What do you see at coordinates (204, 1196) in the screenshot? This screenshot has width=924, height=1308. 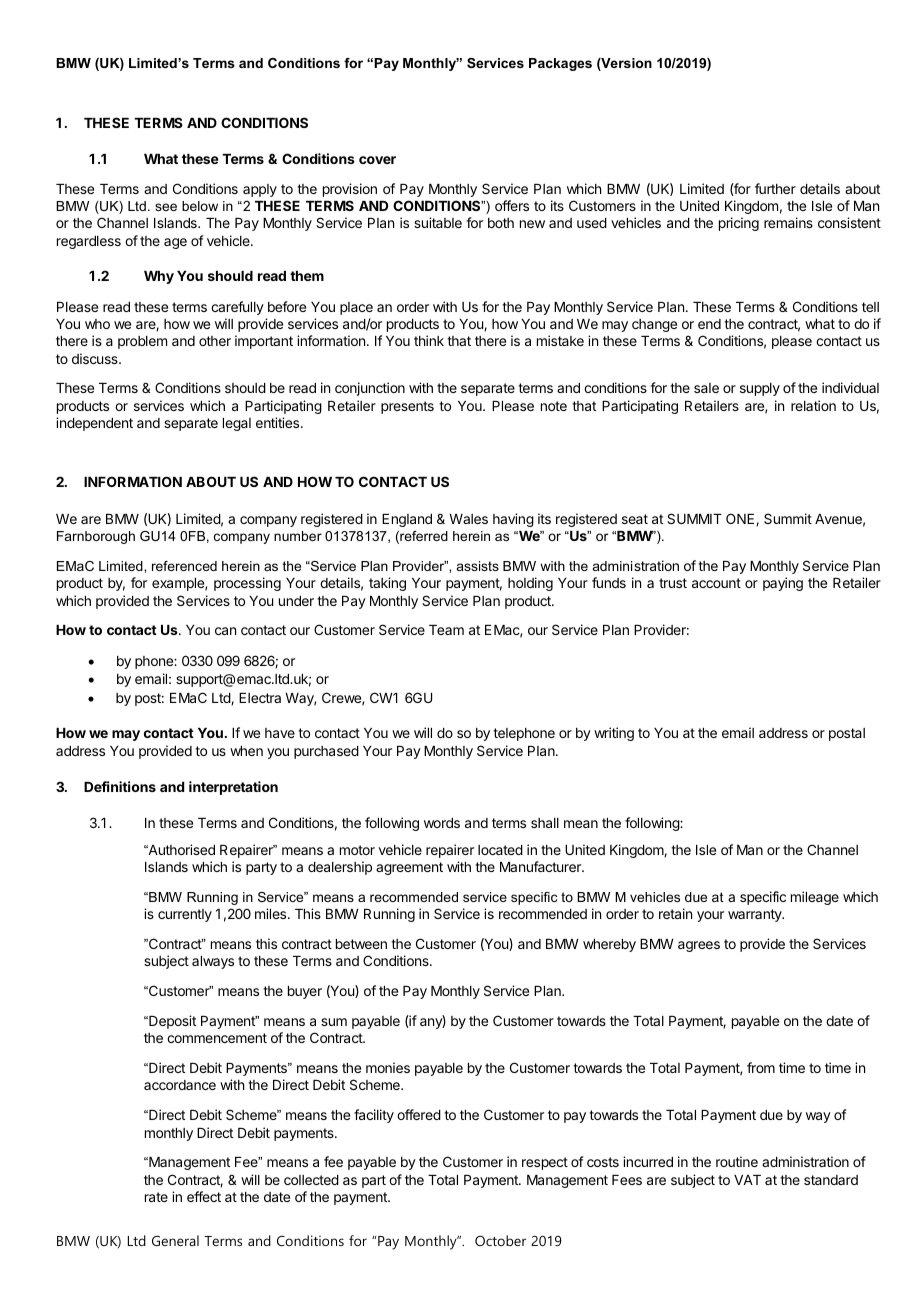 I see `effect` at bounding box center [204, 1196].
